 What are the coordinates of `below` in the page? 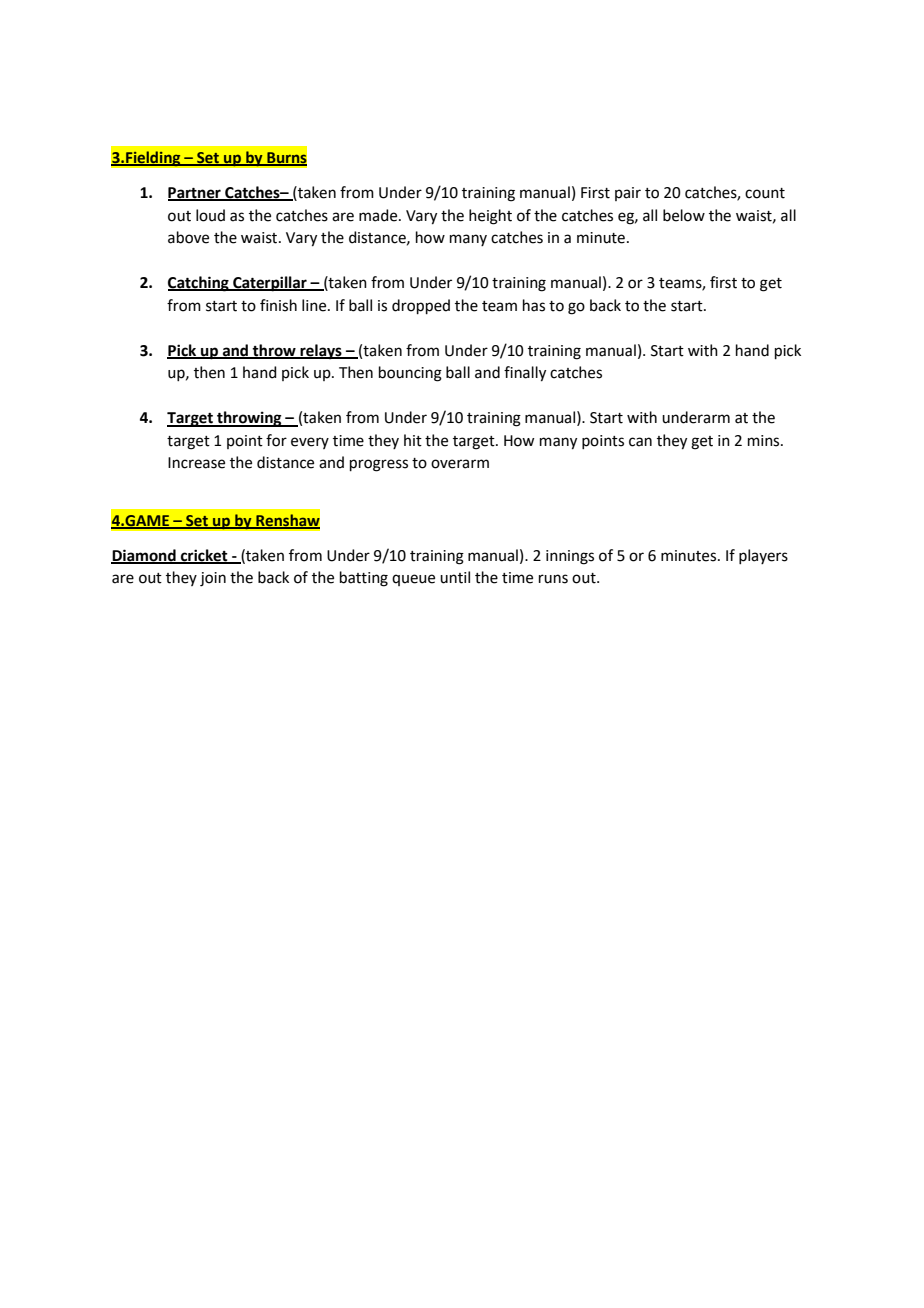 It's located at (684, 215).
